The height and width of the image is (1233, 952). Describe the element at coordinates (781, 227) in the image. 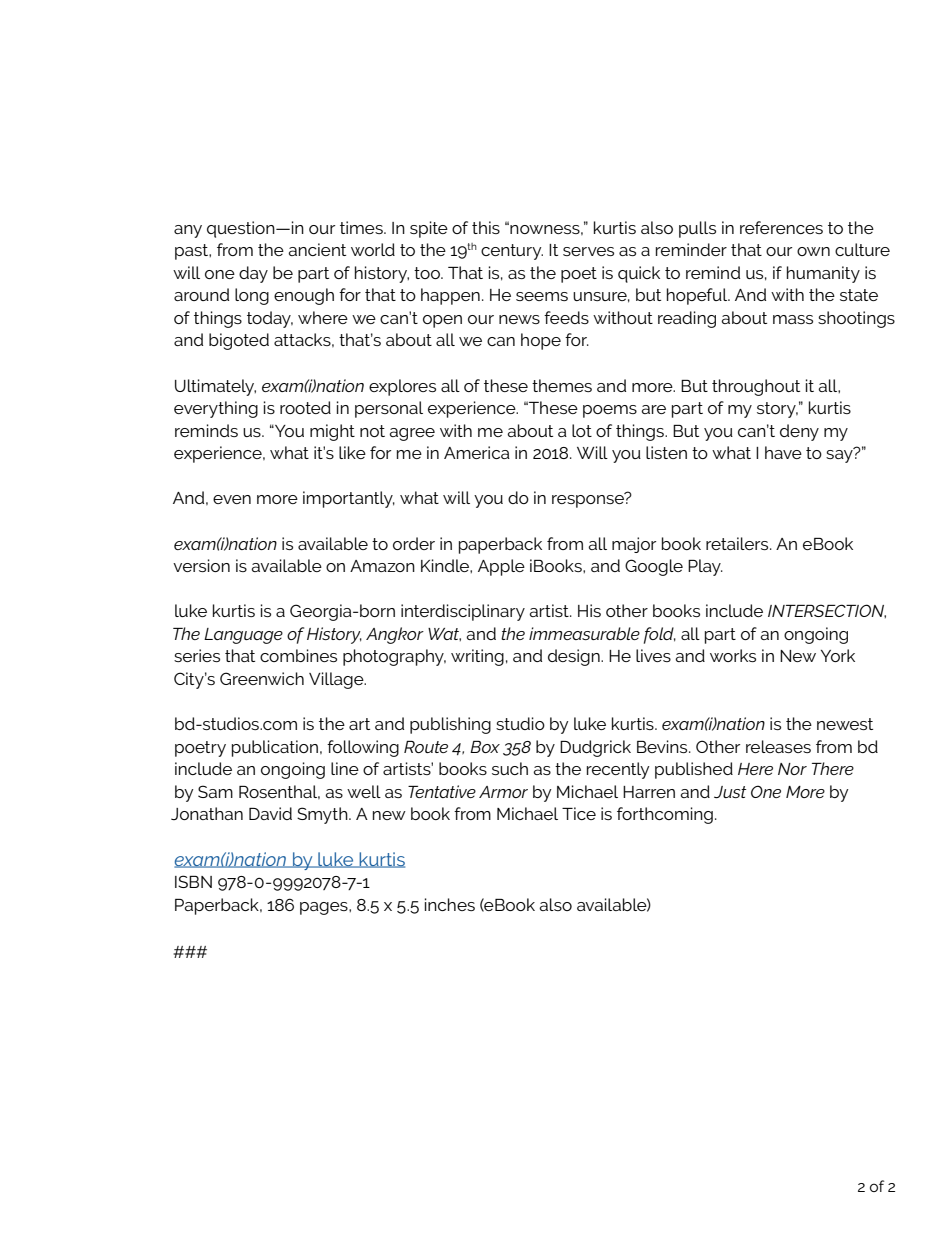

I see `references` at that location.
